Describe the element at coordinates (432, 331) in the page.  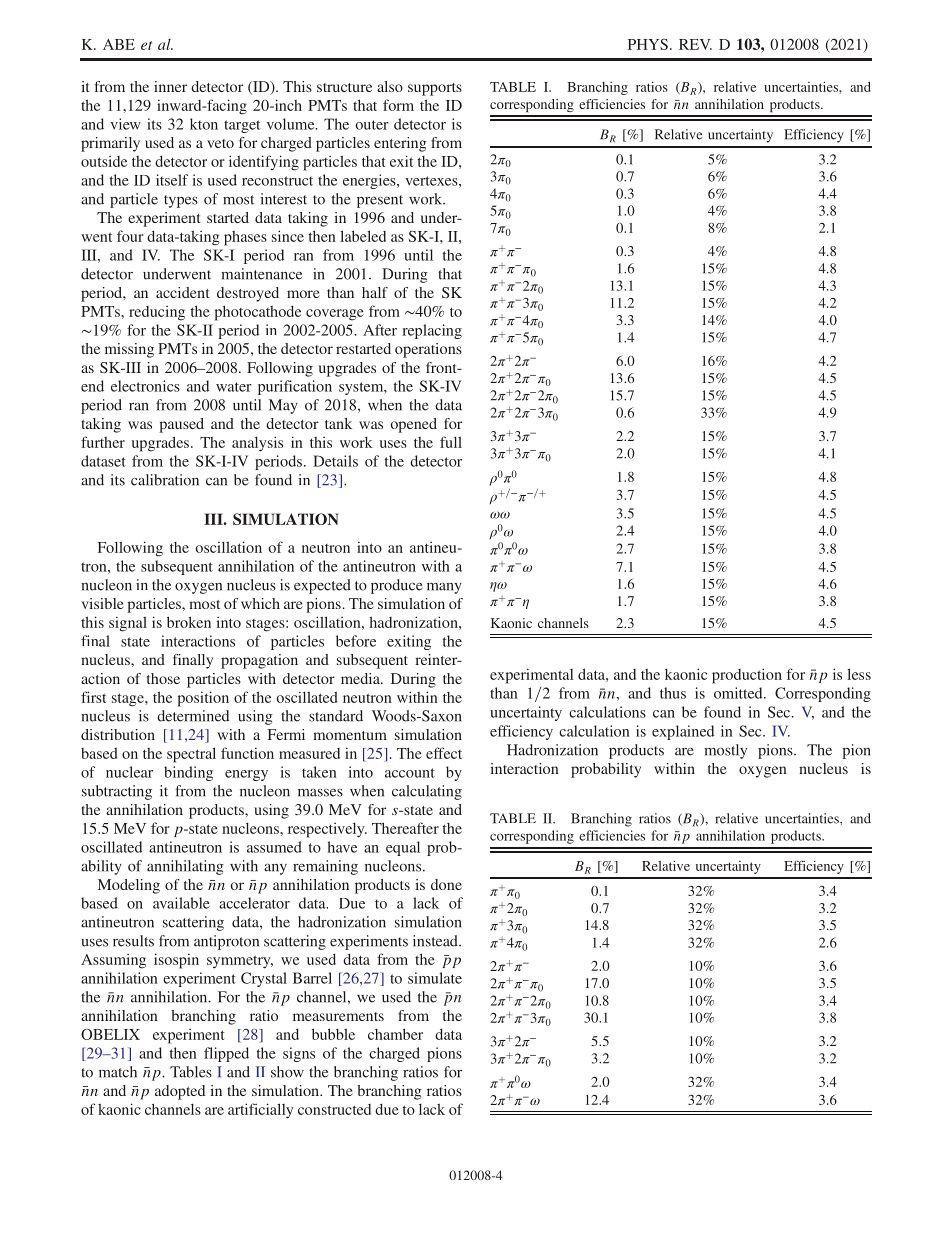
I see `replacing` at that location.
